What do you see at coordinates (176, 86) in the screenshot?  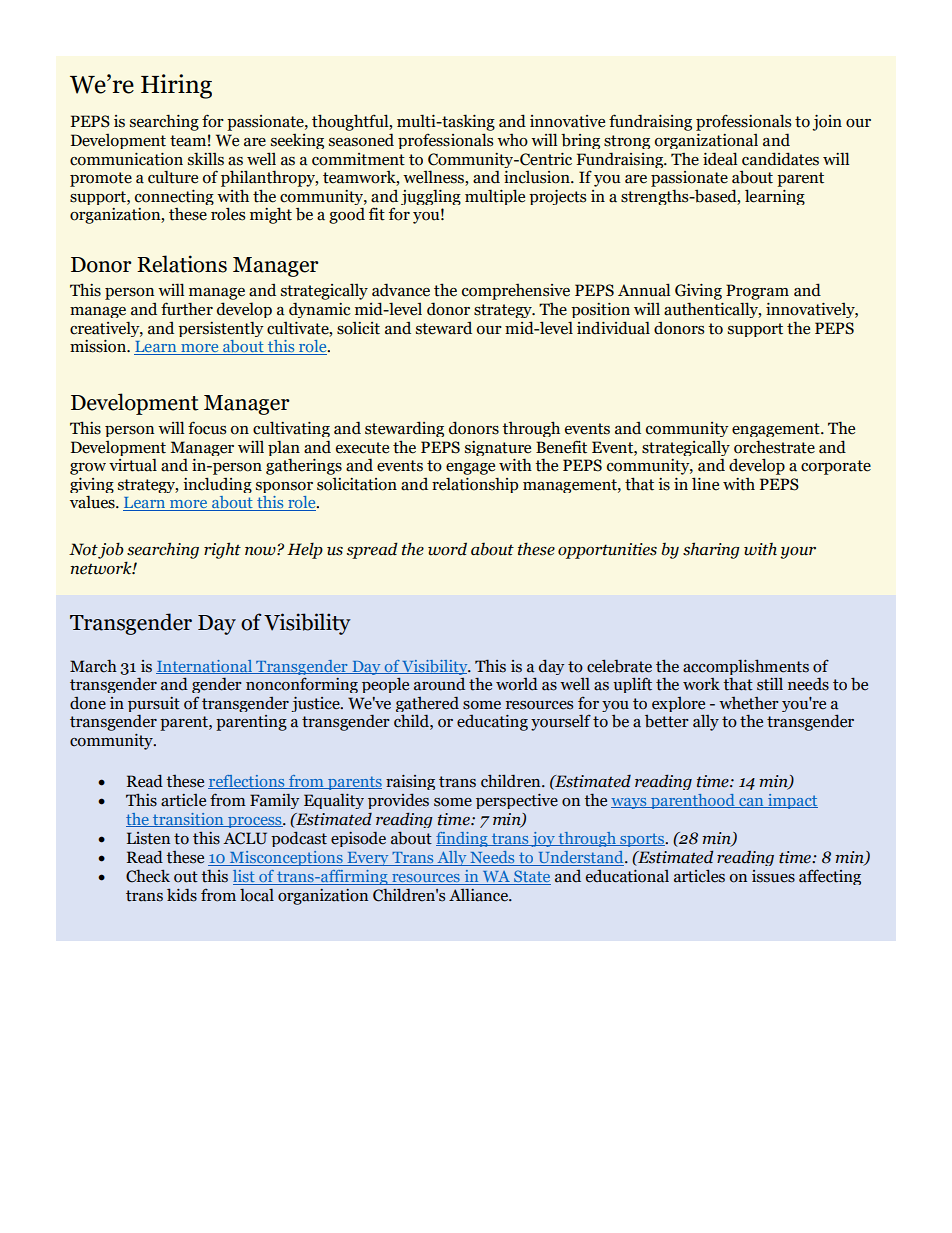 I see `Hiring` at bounding box center [176, 86].
